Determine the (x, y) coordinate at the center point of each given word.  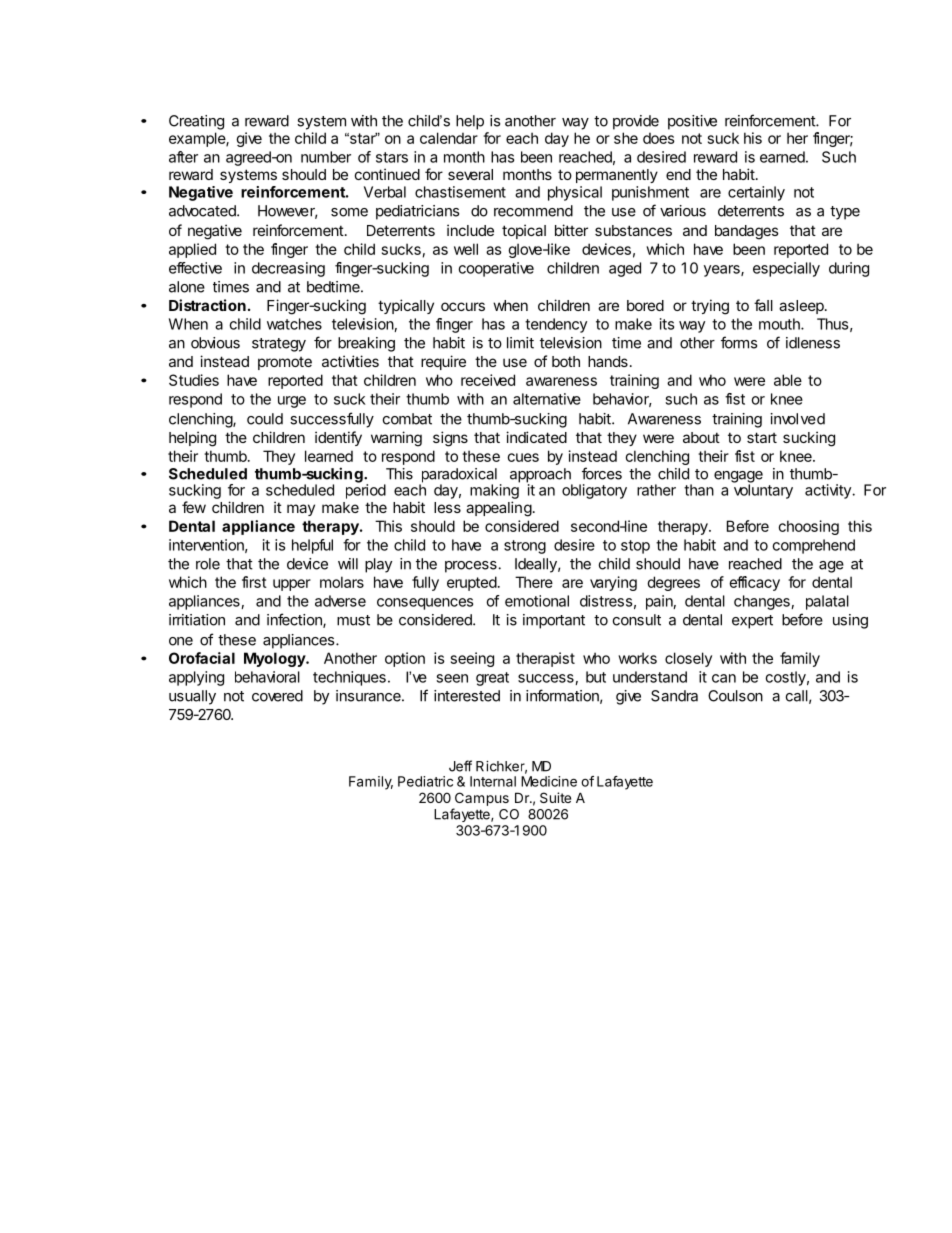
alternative (547, 399)
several (470, 174)
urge (292, 402)
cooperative (496, 269)
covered (277, 696)
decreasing (288, 269)
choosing (808, 527)
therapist (545, 659)
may (301, 510)
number (326, 157)
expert (752, 622)
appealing (499, 509)
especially (786, 269)
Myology (275, 659)
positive (692, 122)
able (788, 380)
